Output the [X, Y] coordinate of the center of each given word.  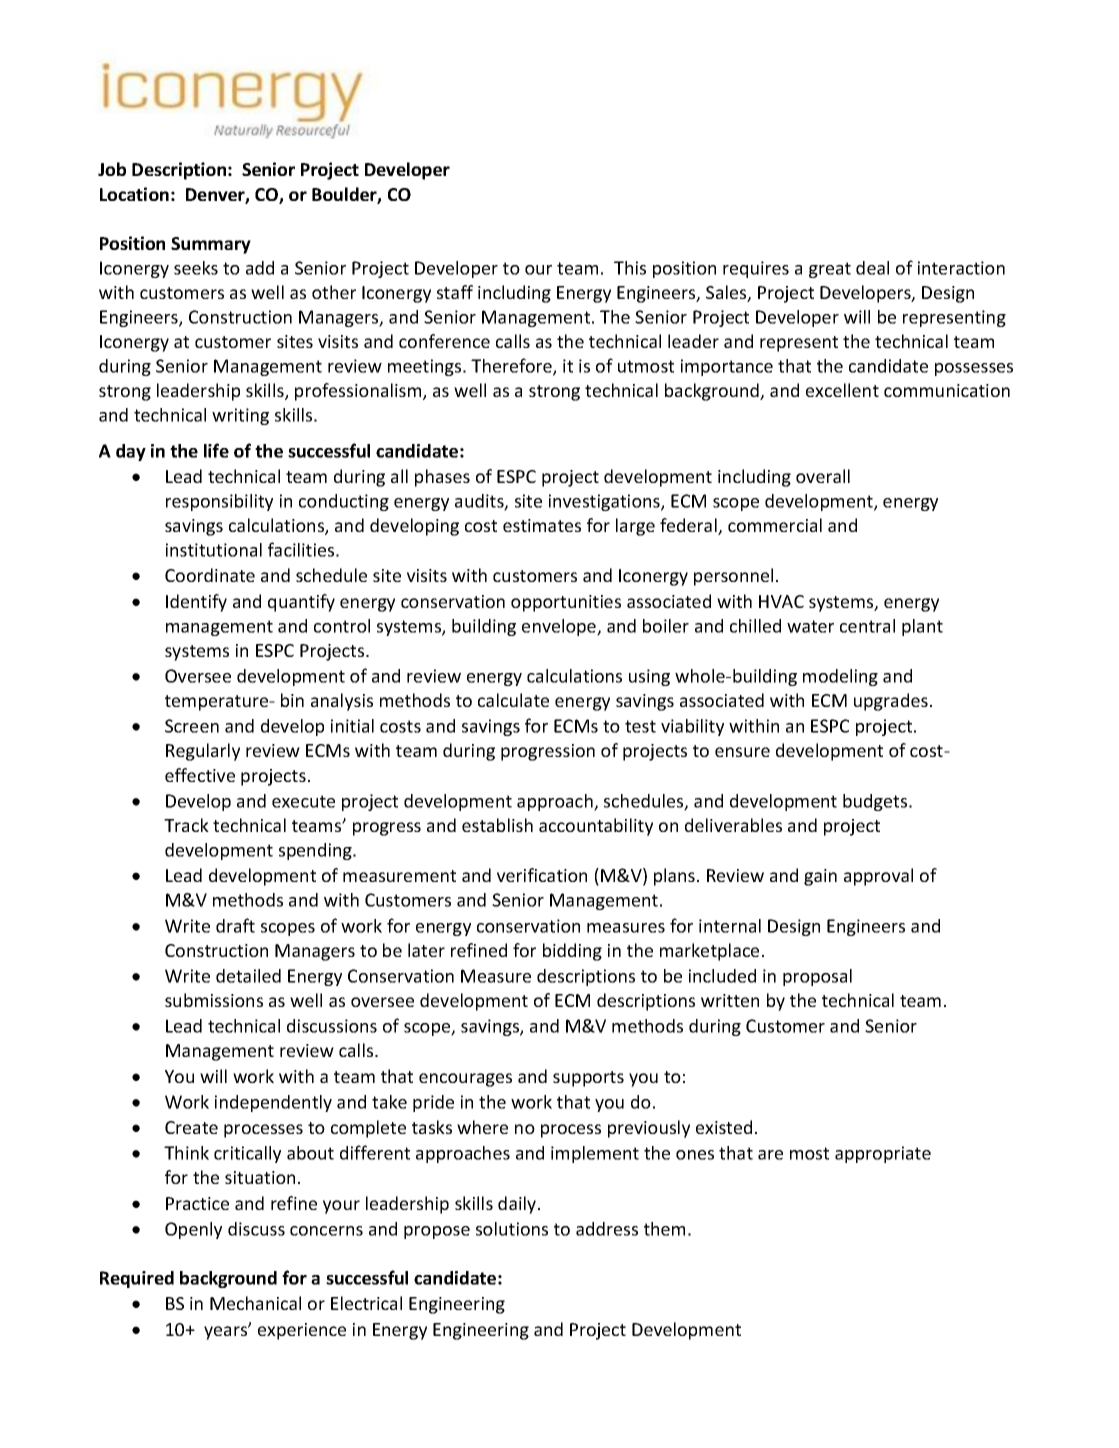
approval [878, 877]
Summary [211, 245]
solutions [512, 1229]
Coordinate [210, 575]
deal [872, 268]
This [630, 268]
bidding [572, 952]
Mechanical [255, 1303]
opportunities [566, 603]
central [867, 626]
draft [235, 925]
